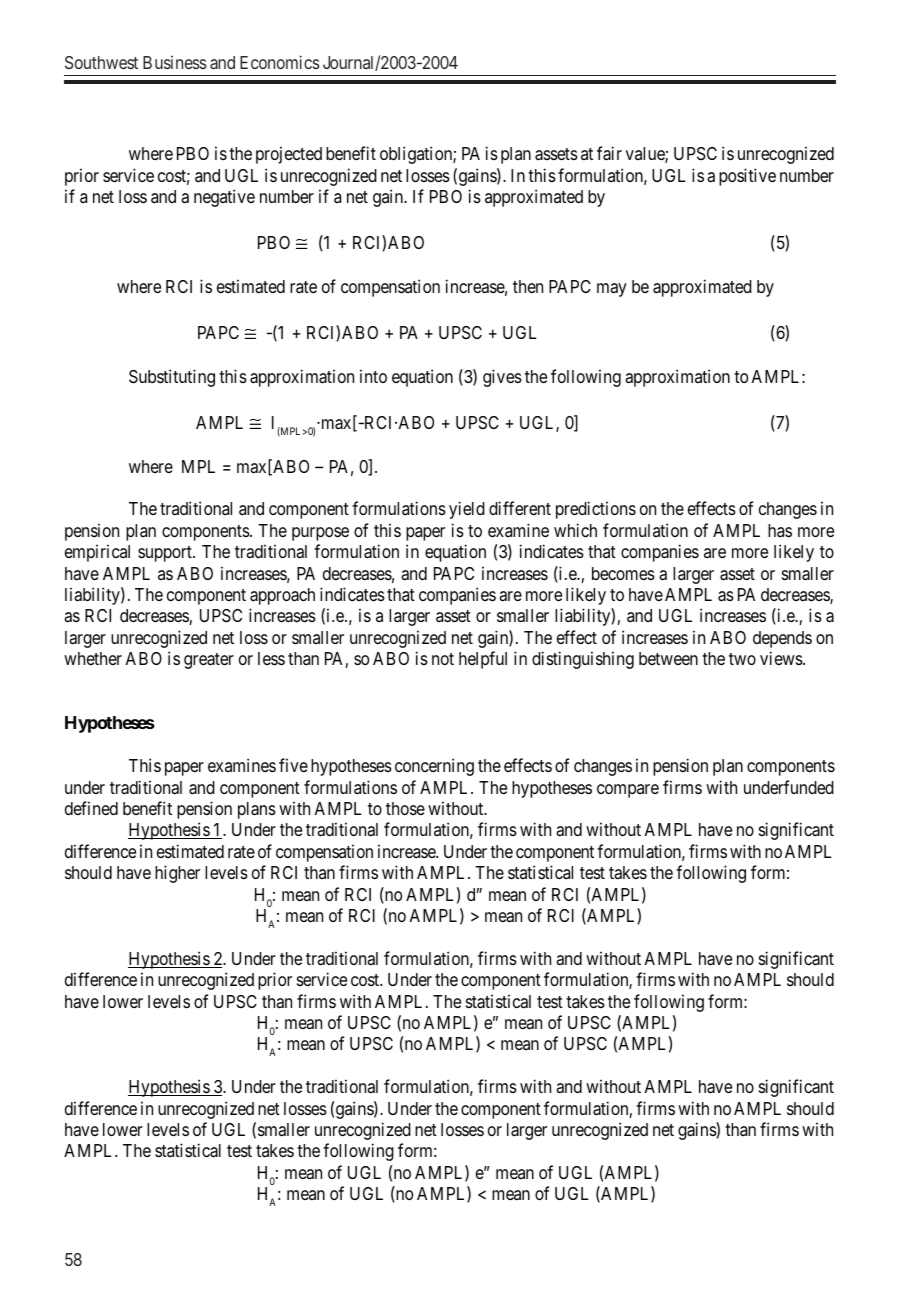 The image size is (898, 1316). I want to click on fair, so click(609, 153).
